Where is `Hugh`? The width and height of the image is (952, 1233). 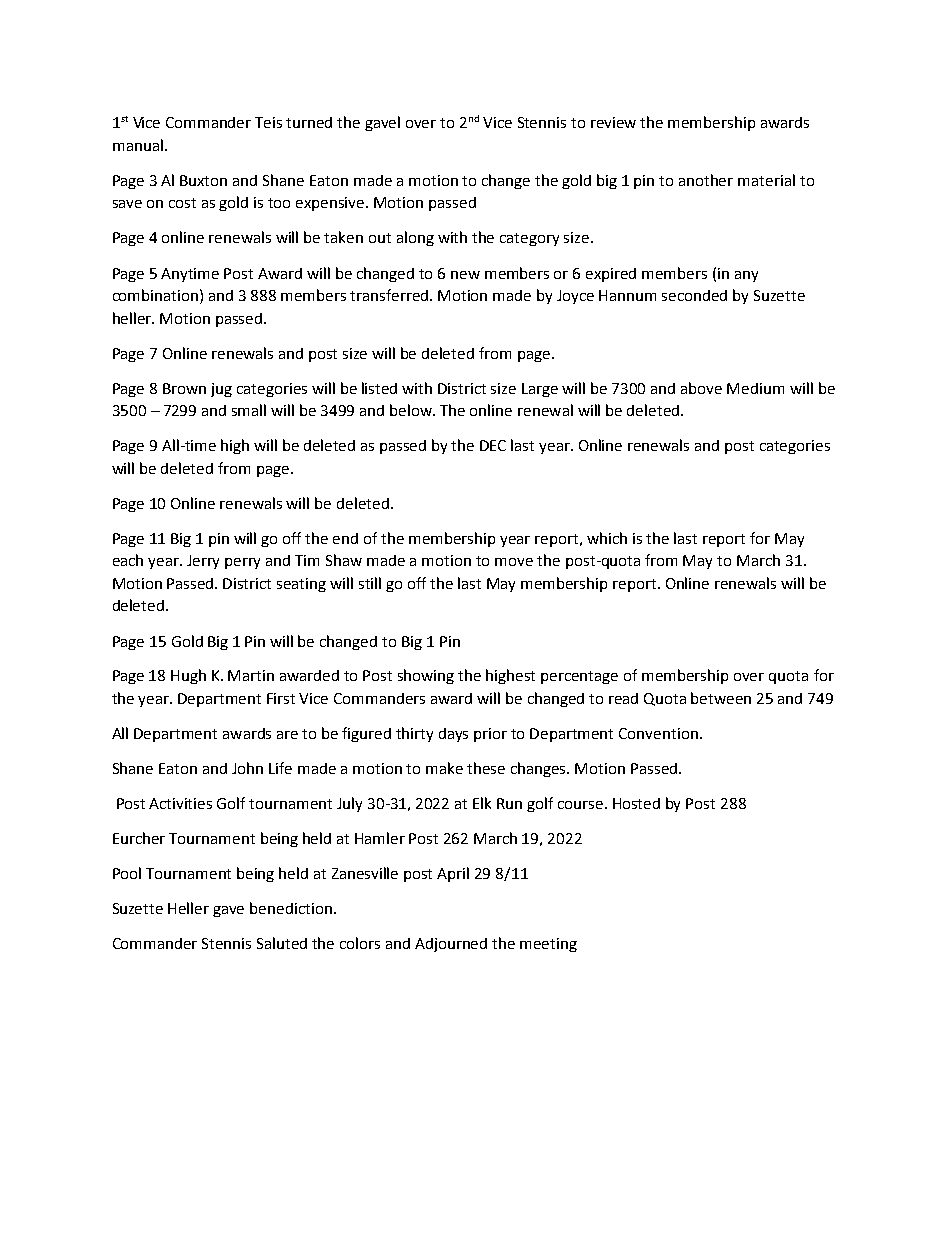
Hugh is located at coordinates (188, 676).
